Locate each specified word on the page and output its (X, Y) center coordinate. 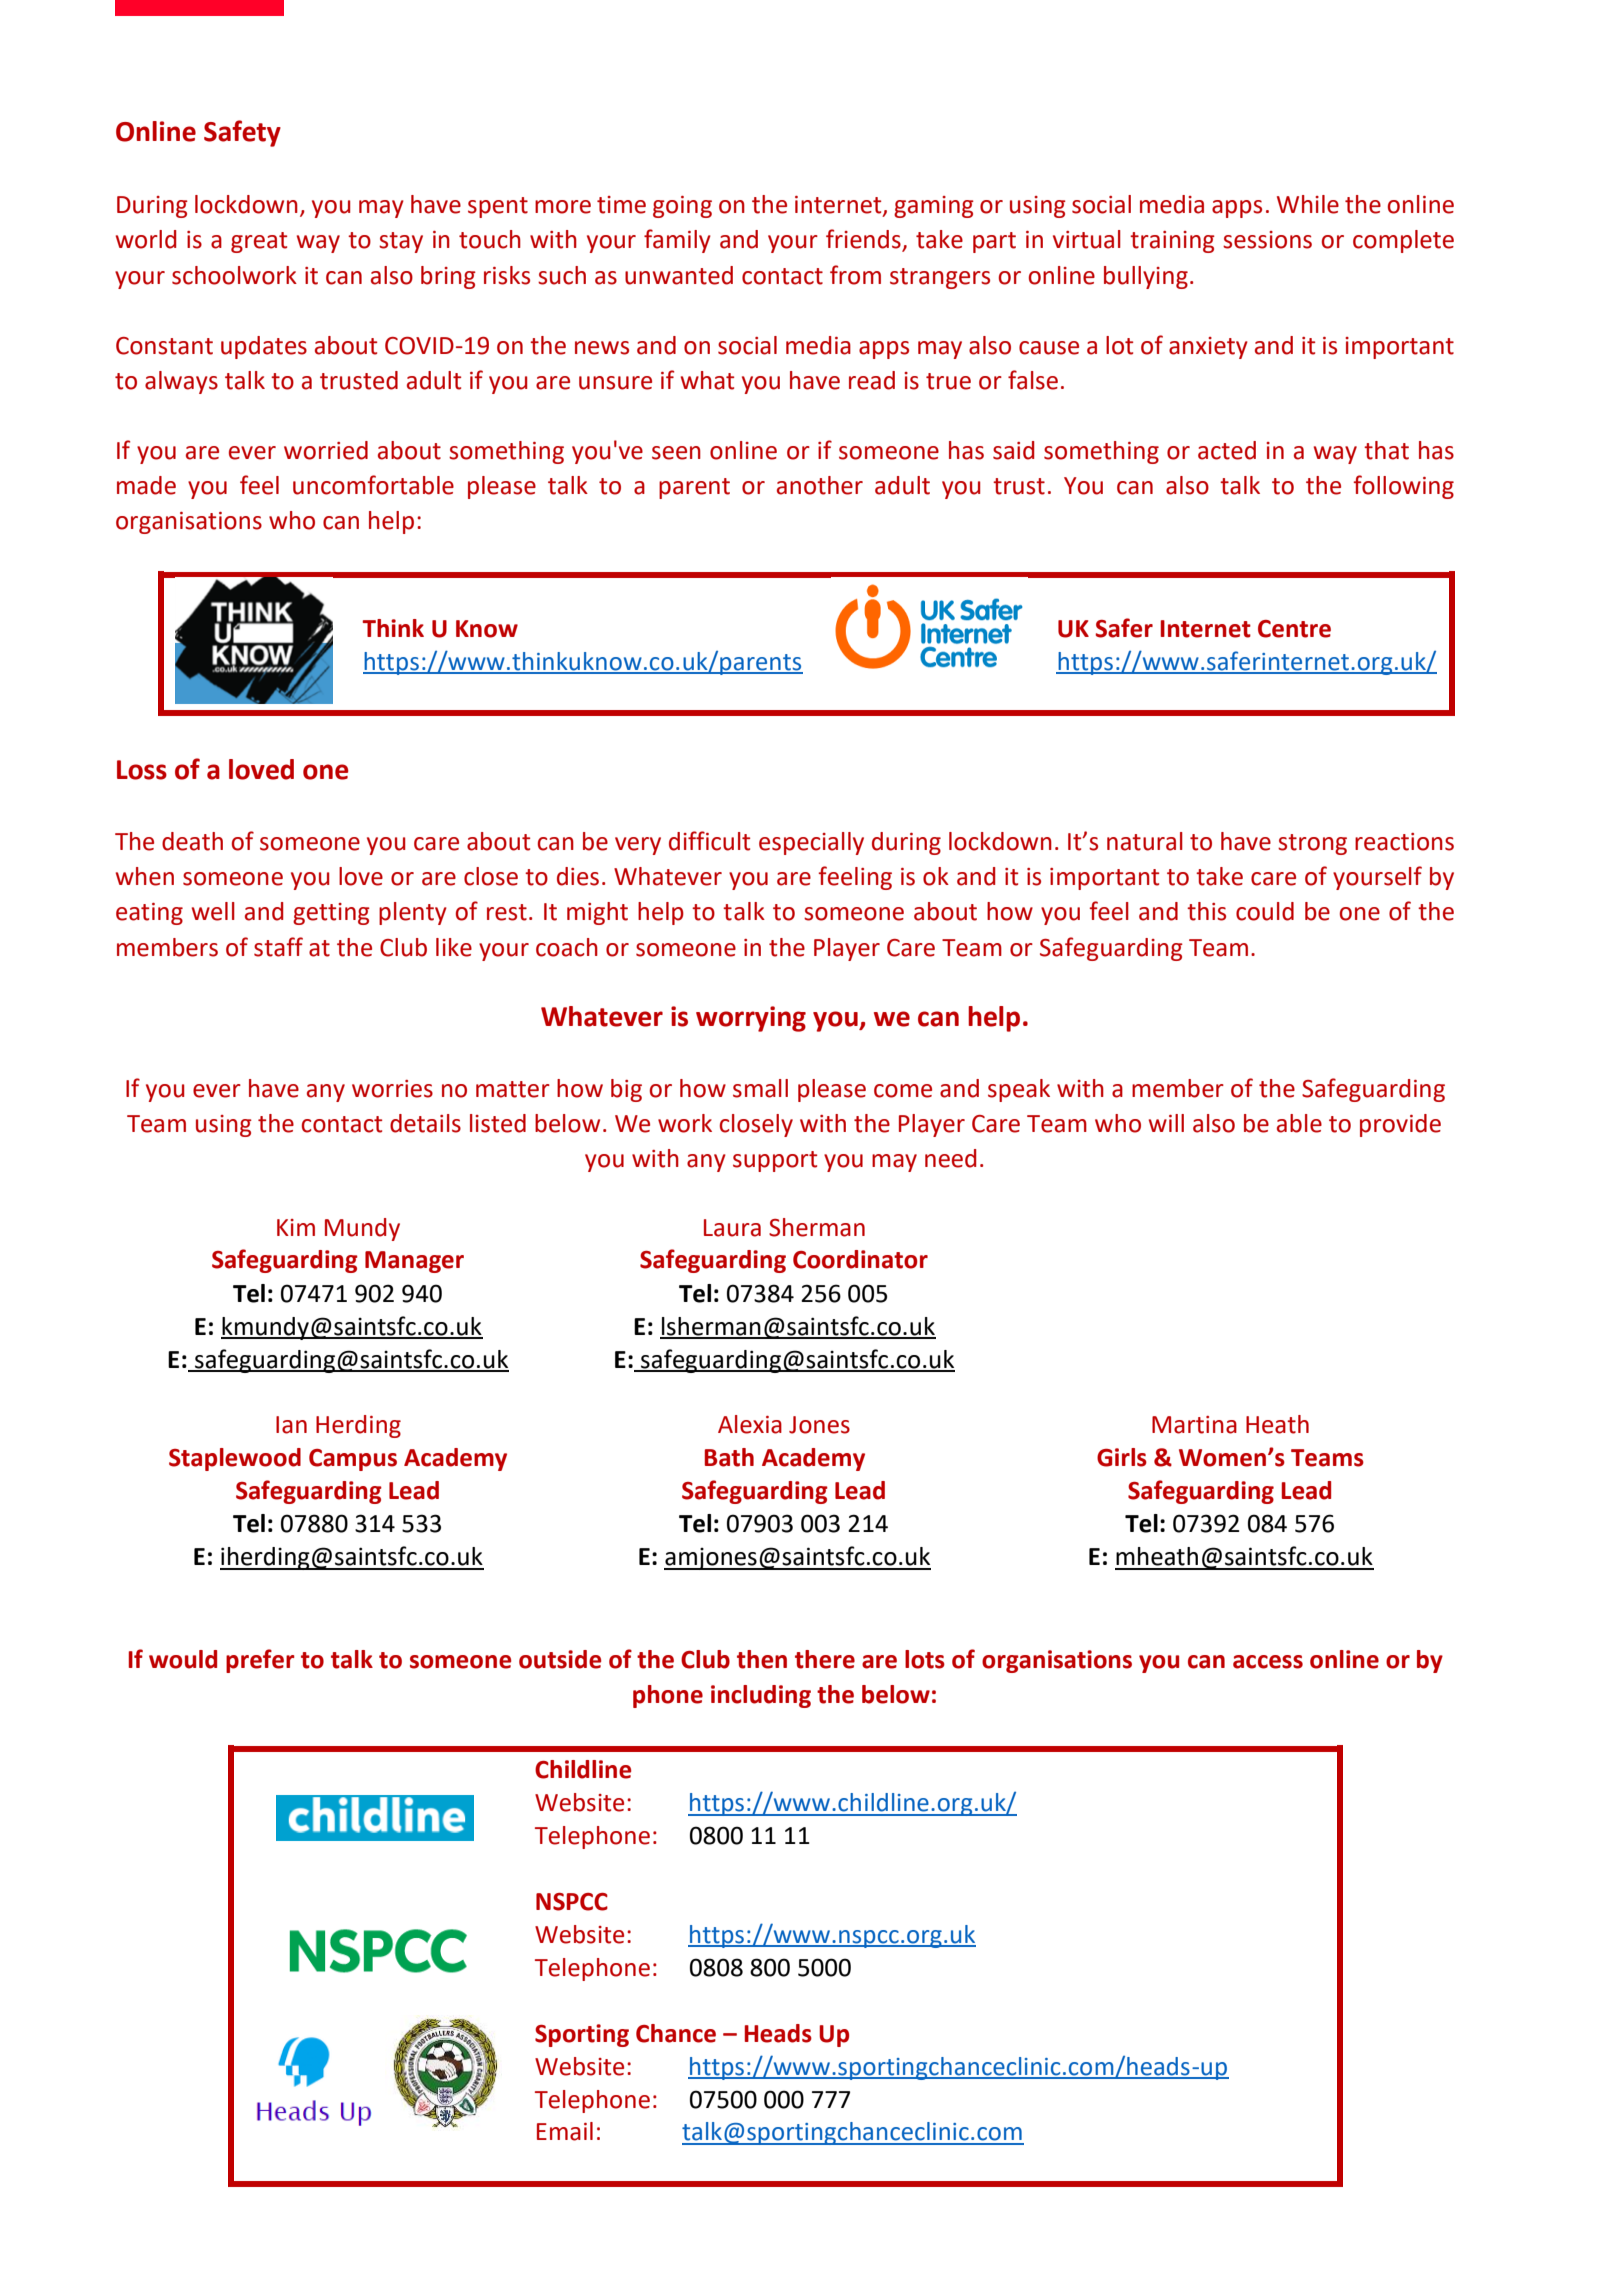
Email (565, 2131)
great (259, 242)
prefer (260, 1661)
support (775, 1161)
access (1268, 1662)
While (1308, 204)
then (762, 1659)
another (820, 485)
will (1166, 1123)
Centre (1294, 629)
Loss (142, 770)
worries (392, 1089)
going (682, 207)
